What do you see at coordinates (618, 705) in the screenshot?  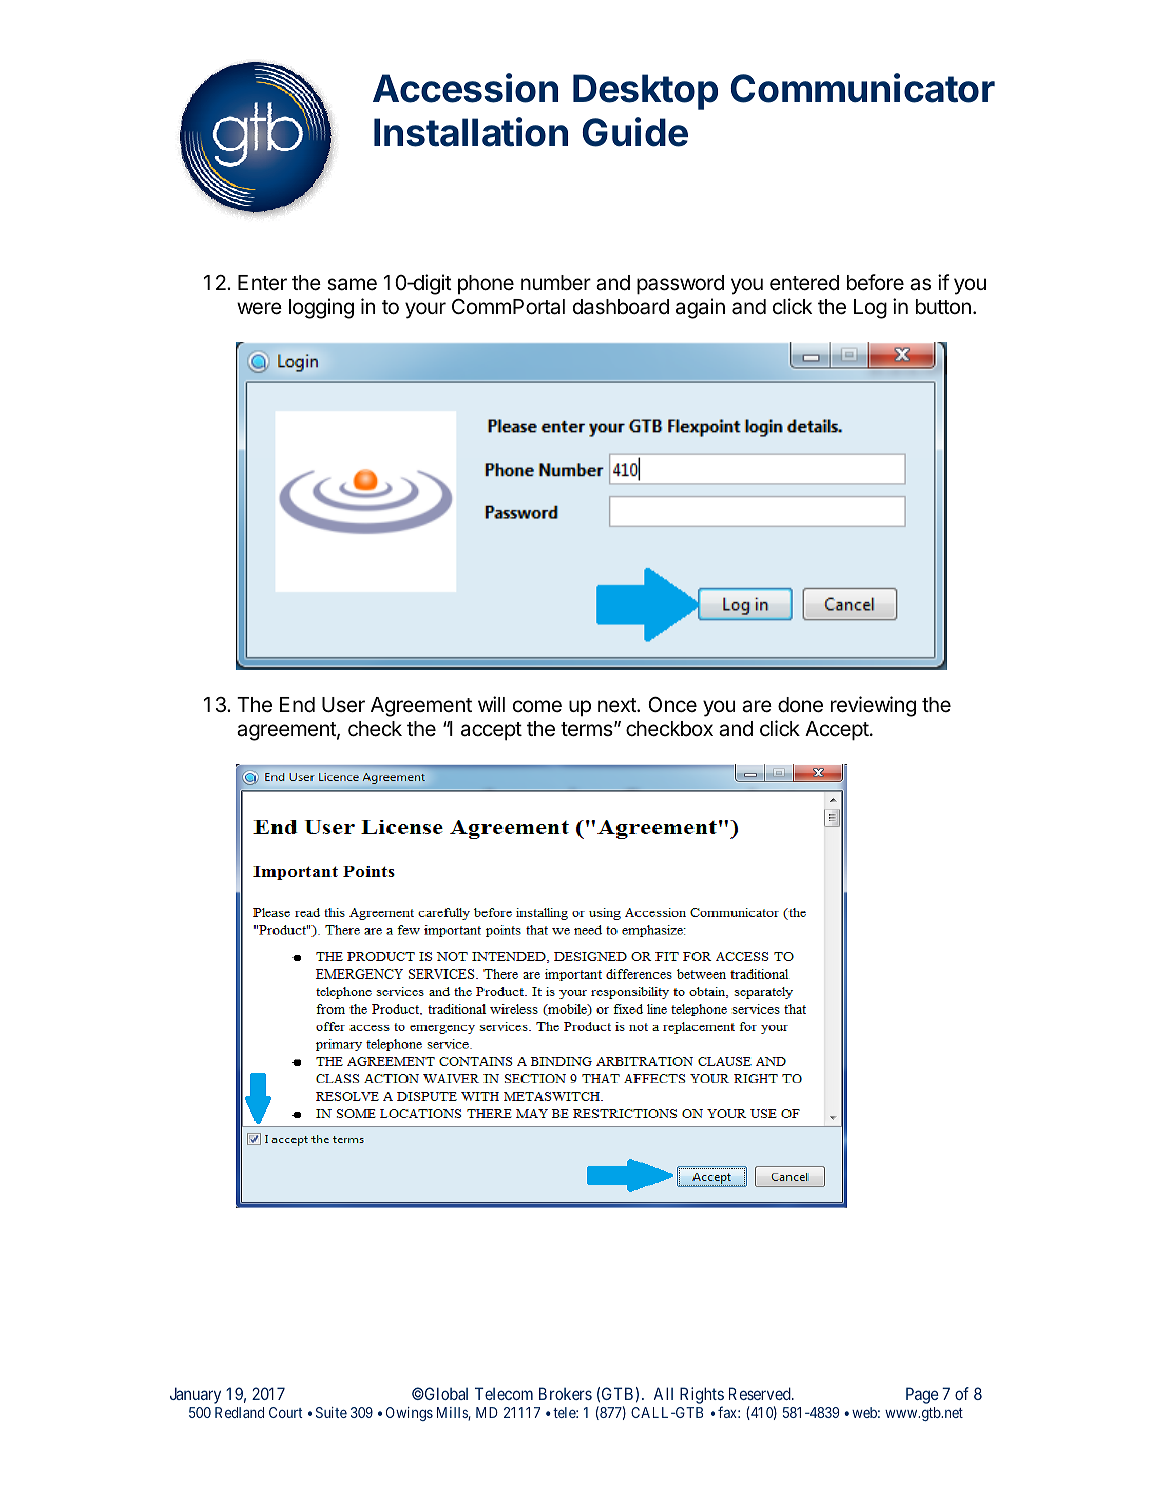 I see `next` at bounding box center [618, 705].
